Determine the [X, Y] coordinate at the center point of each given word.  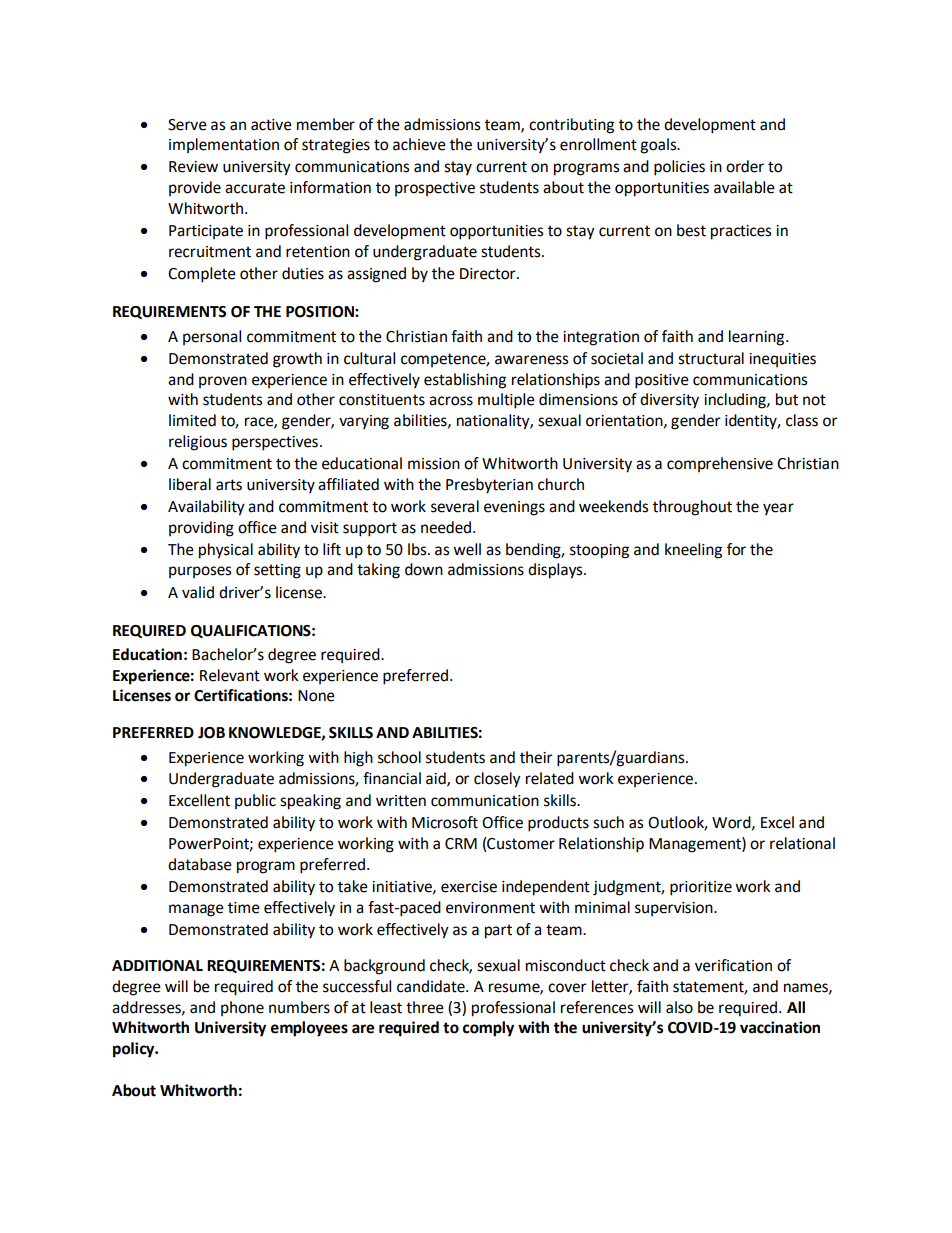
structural [711, 358]
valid [198, 592]
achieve [419, 144]
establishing [465, 381]
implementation [224, 145]
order [745, 166]
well [467, 549]
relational [802, 843]
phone [242, 1008]
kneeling [693, 551]
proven [223, 382]
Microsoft [445, 822]
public [255, 801]
